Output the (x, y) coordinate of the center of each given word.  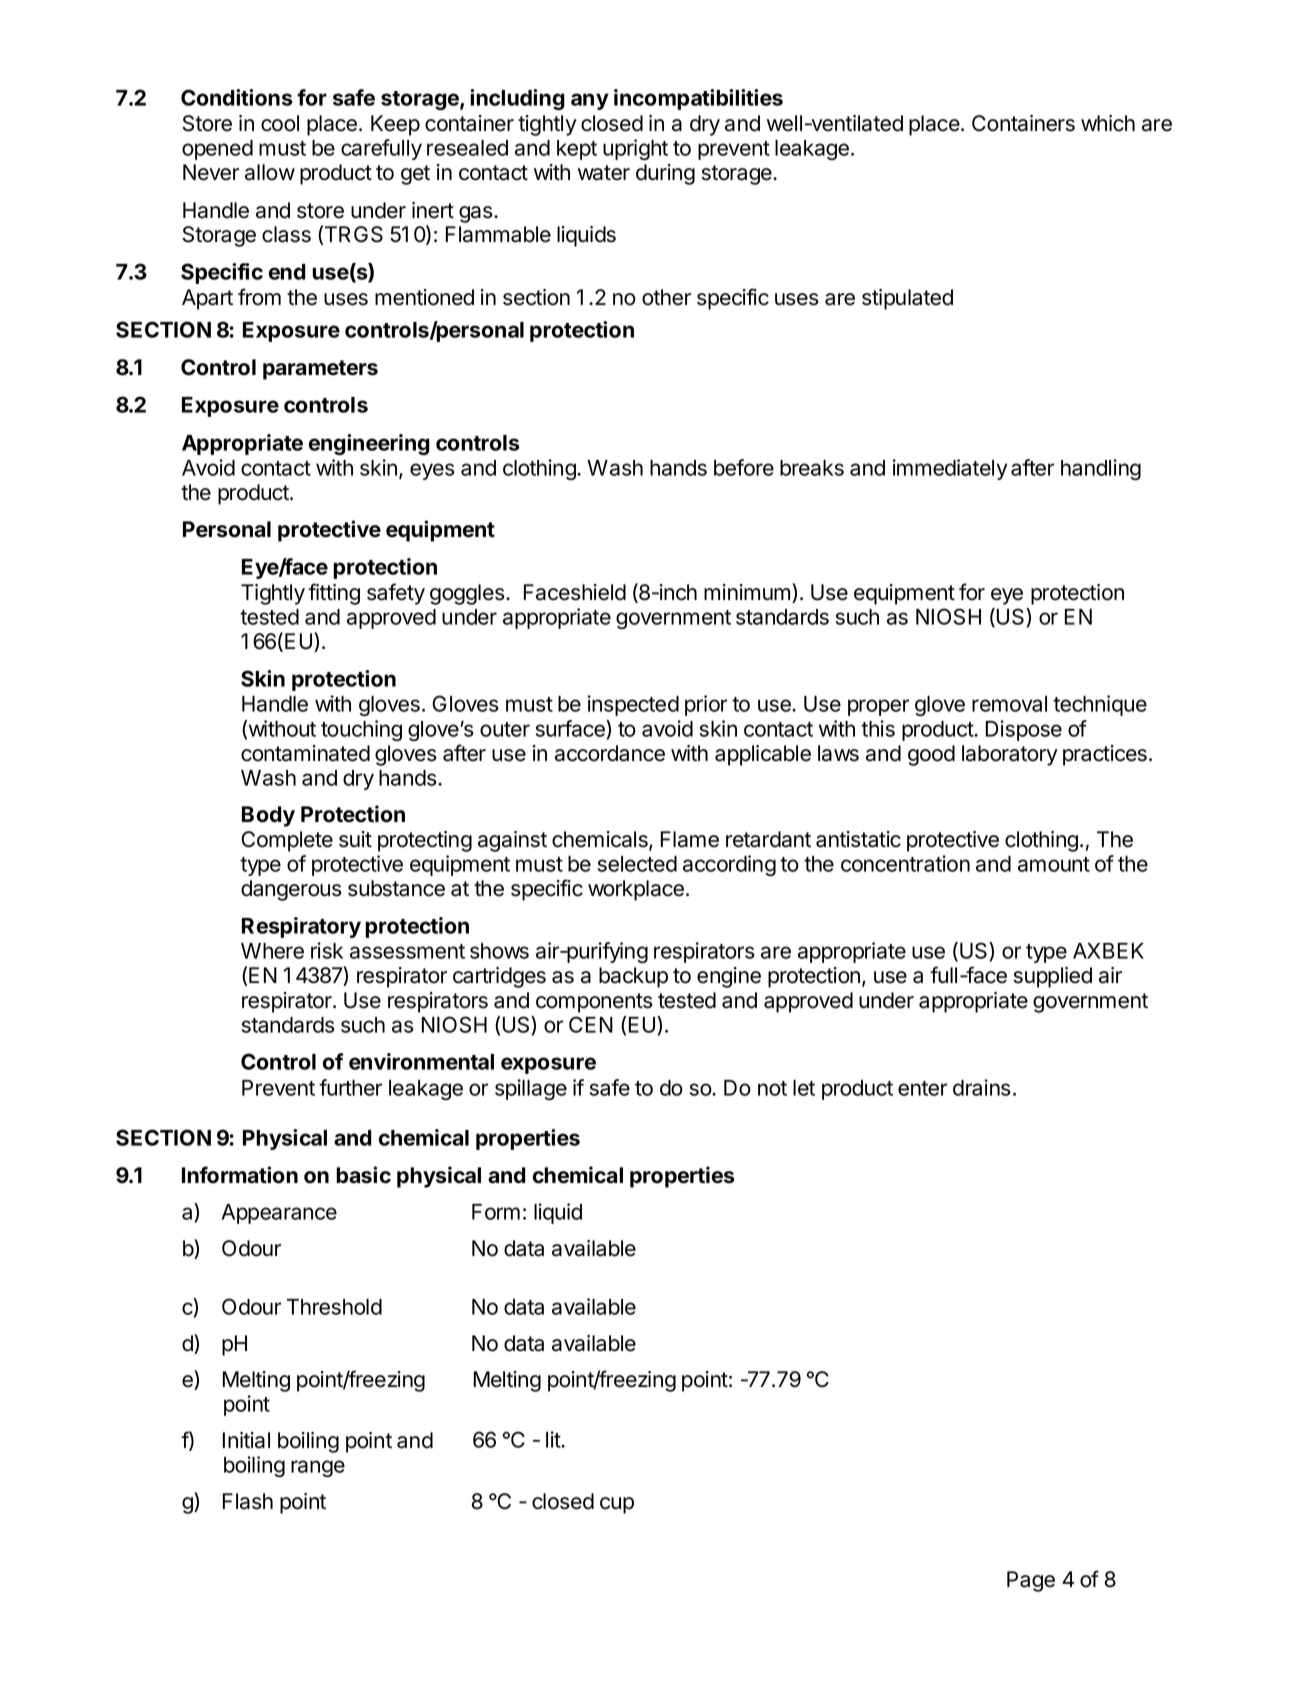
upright (635, 149)
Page (1031, 1581)
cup (617, 1505)
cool (280, 123)
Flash (248, 1501)
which (1108, 123)
